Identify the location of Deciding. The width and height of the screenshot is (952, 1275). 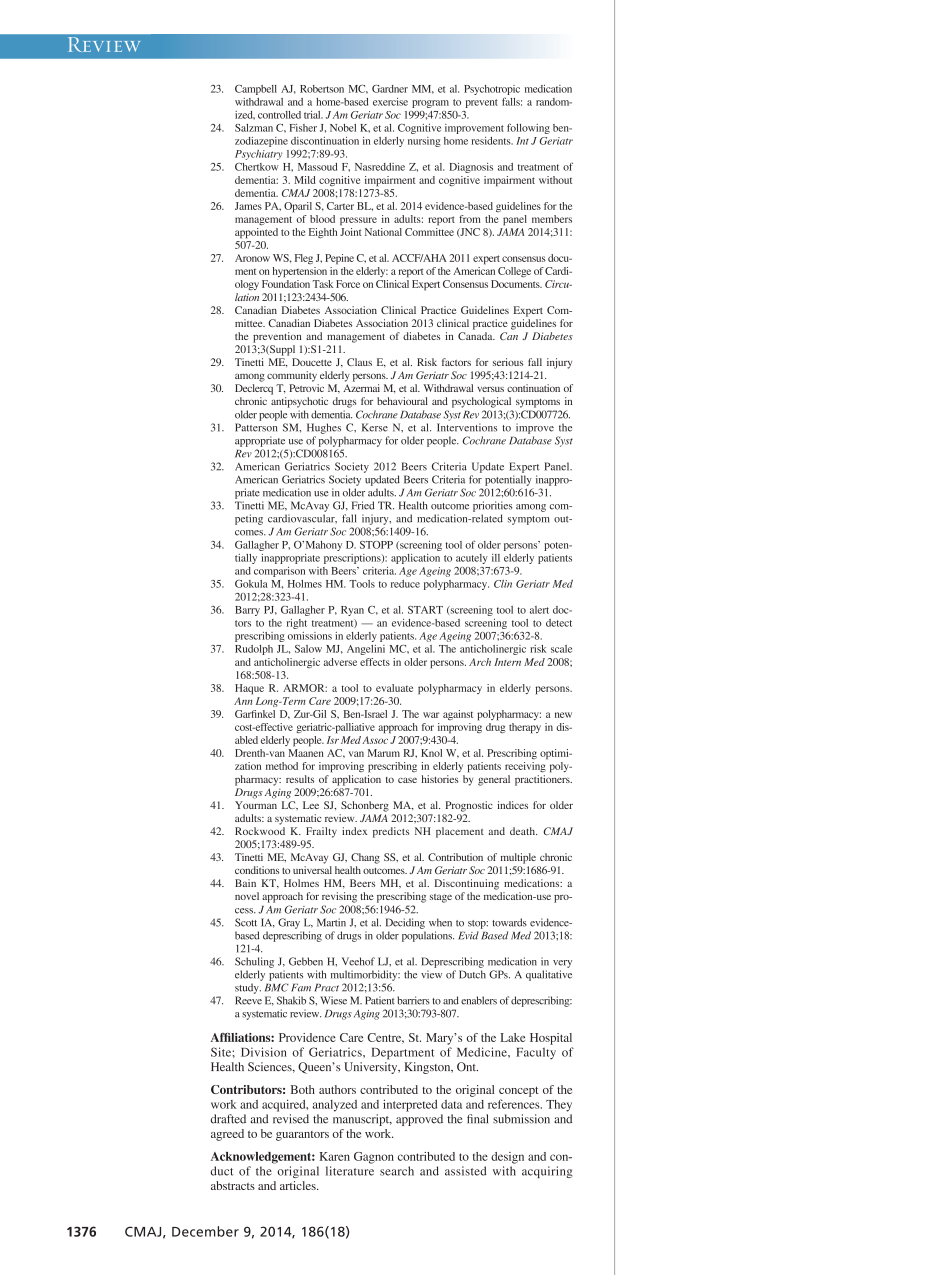
(405, 923).
